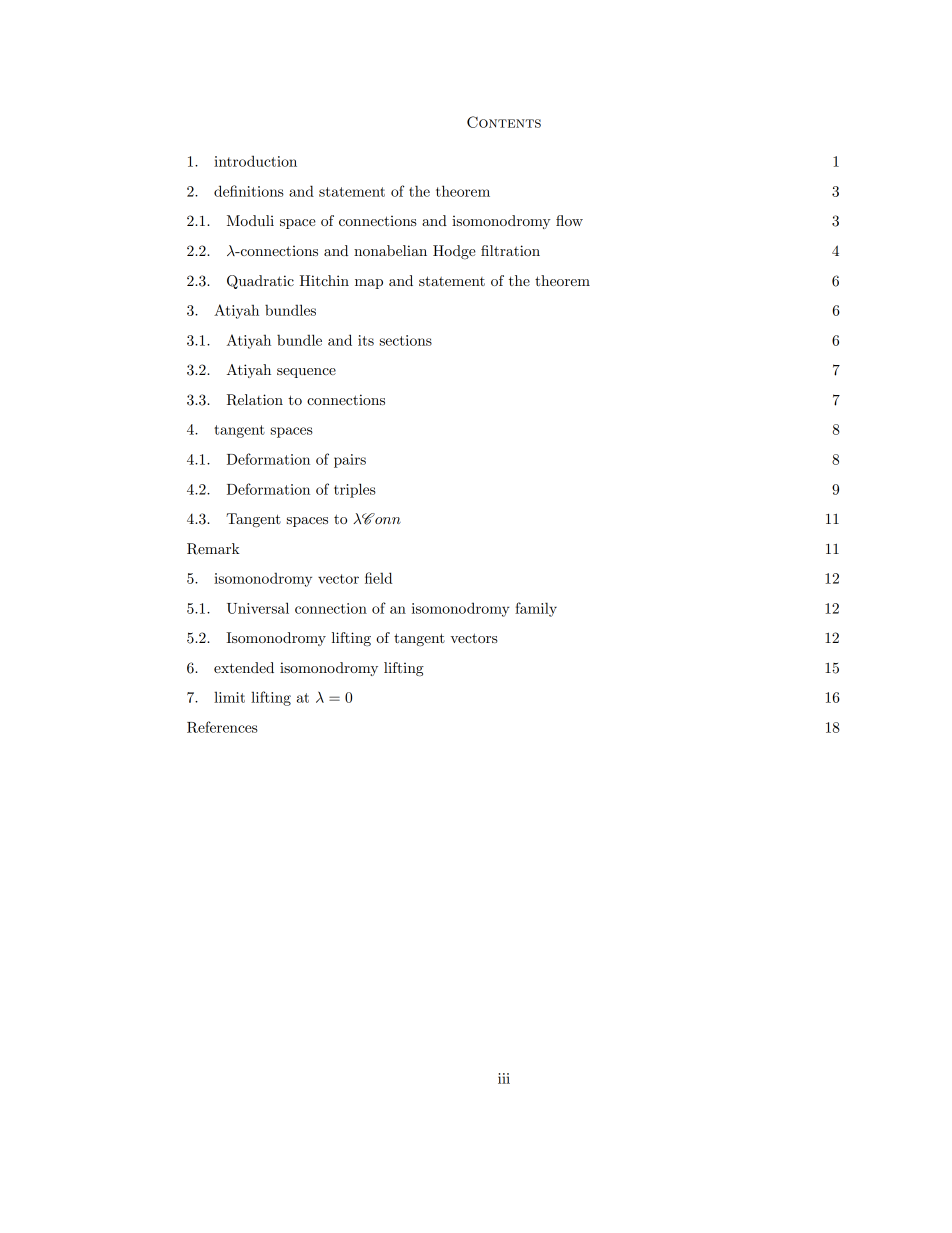 The height and width of the screenshot is (1233, 952). What do you see at coordinates (229, 697) in the screenshot?
I see `limit` at bounding box center [229, 697].
